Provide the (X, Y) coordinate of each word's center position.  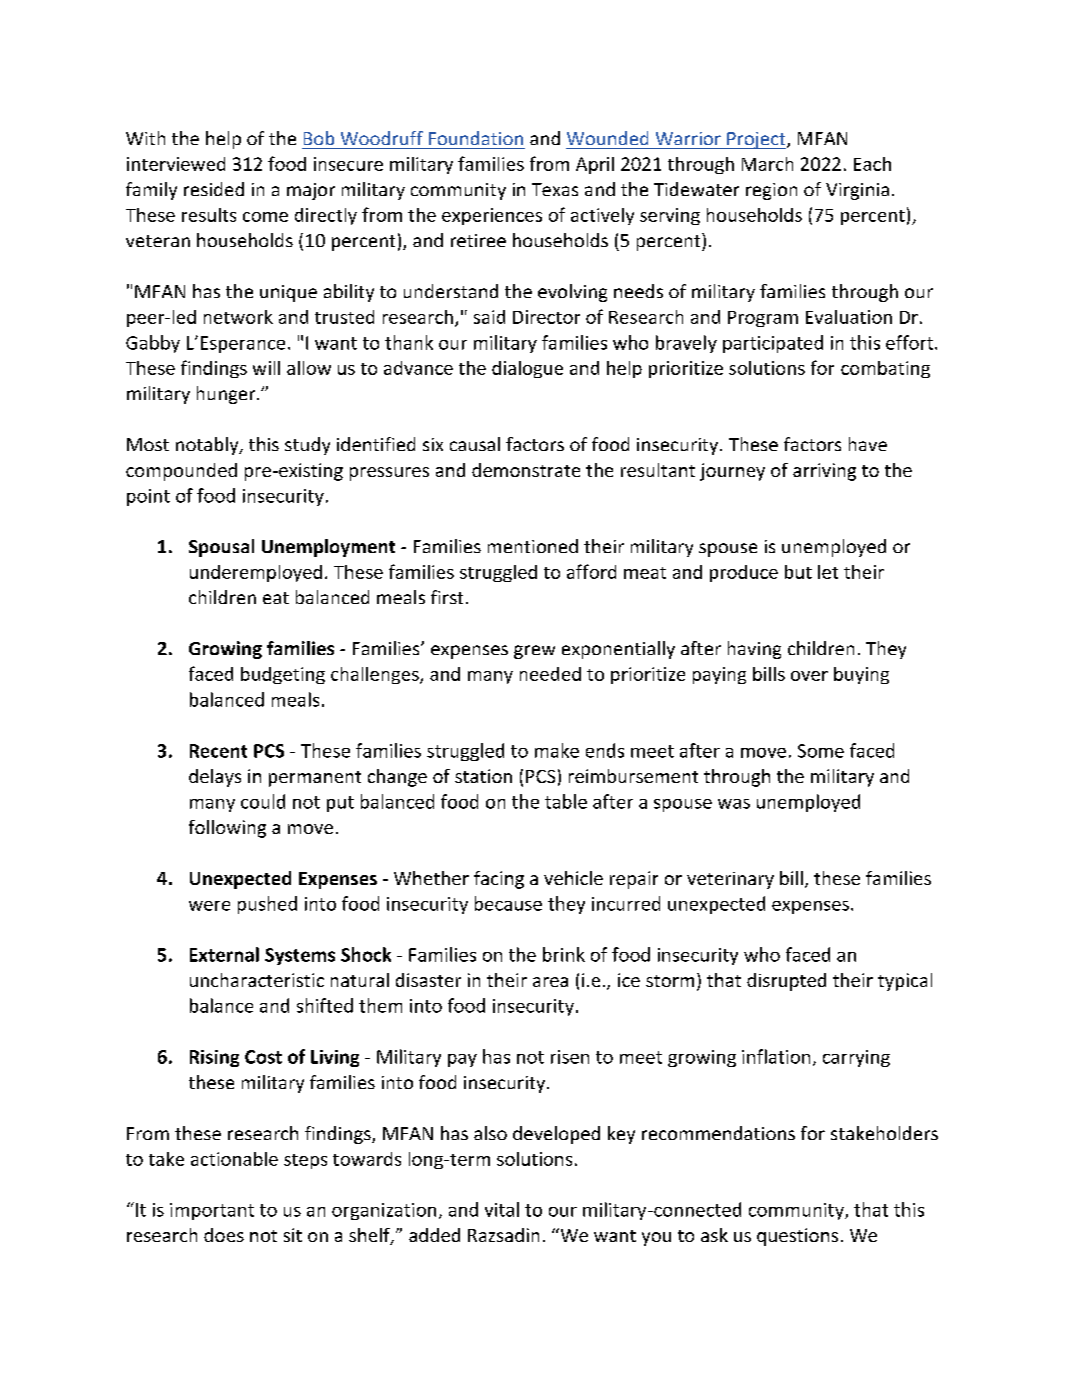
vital (502, 1209)
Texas (555, 189)
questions (797, 1237)
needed (550, 674)
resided (214, 189)
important (212, 1211)
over (809, 676)
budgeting (283, 675)
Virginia (857, 191)
